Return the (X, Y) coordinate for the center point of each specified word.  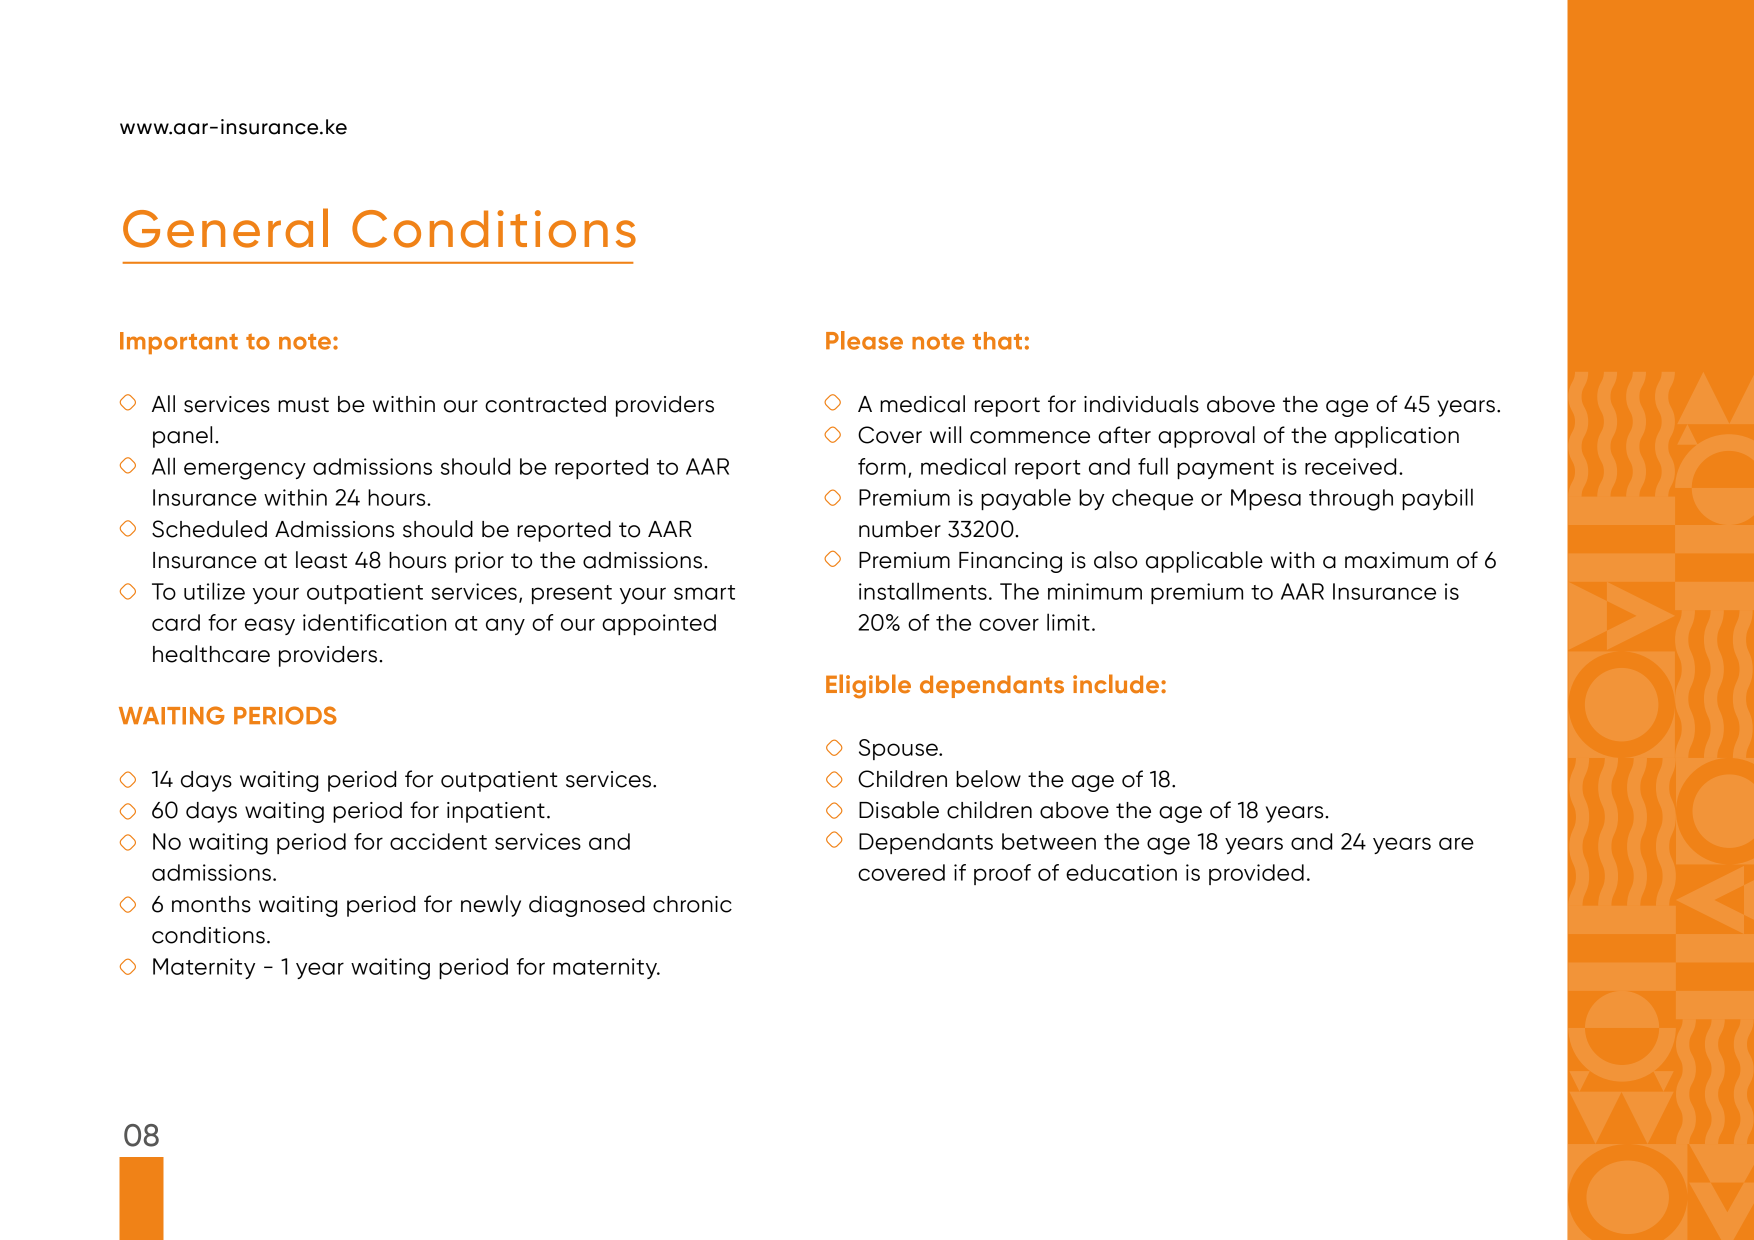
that (997, 341)
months (211, 904)
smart (704, 592)
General (225, 228)
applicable (1204, 562)
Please (864, 340)
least (321, 560)
